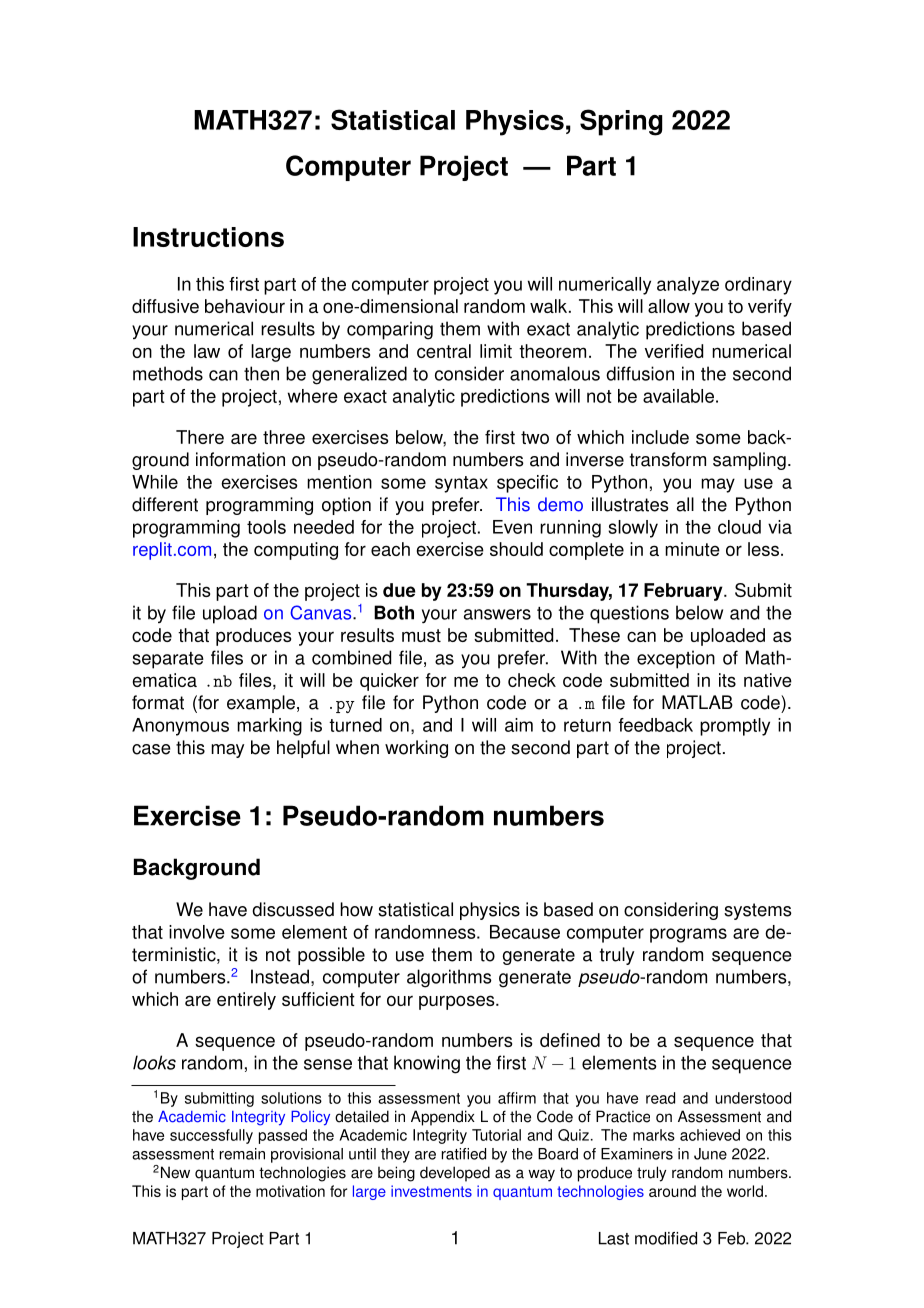 This document has width=924, height=1308. Describe the element at coordinates (455, 1174) in the document. I see `developed` at that location.
